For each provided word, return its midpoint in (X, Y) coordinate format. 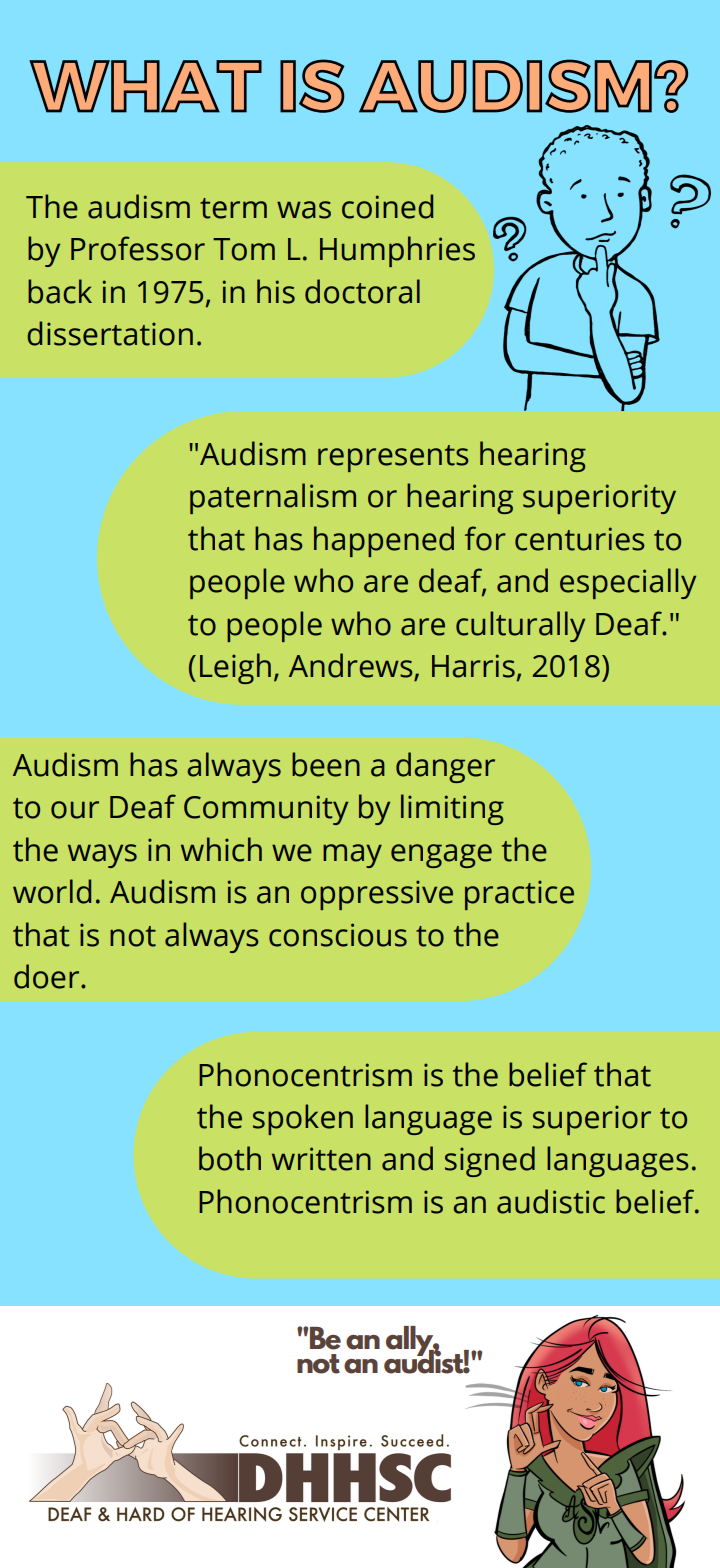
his (276, 291)
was (304, 210)
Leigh (235, 668)
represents (393, 458)
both (230, 1158)
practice (519, 895)
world (52, 891)
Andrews (352, 666)
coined (387, 206)
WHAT (145, 86)
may (352, 856)
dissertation (110, 333)
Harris (473, 666)
